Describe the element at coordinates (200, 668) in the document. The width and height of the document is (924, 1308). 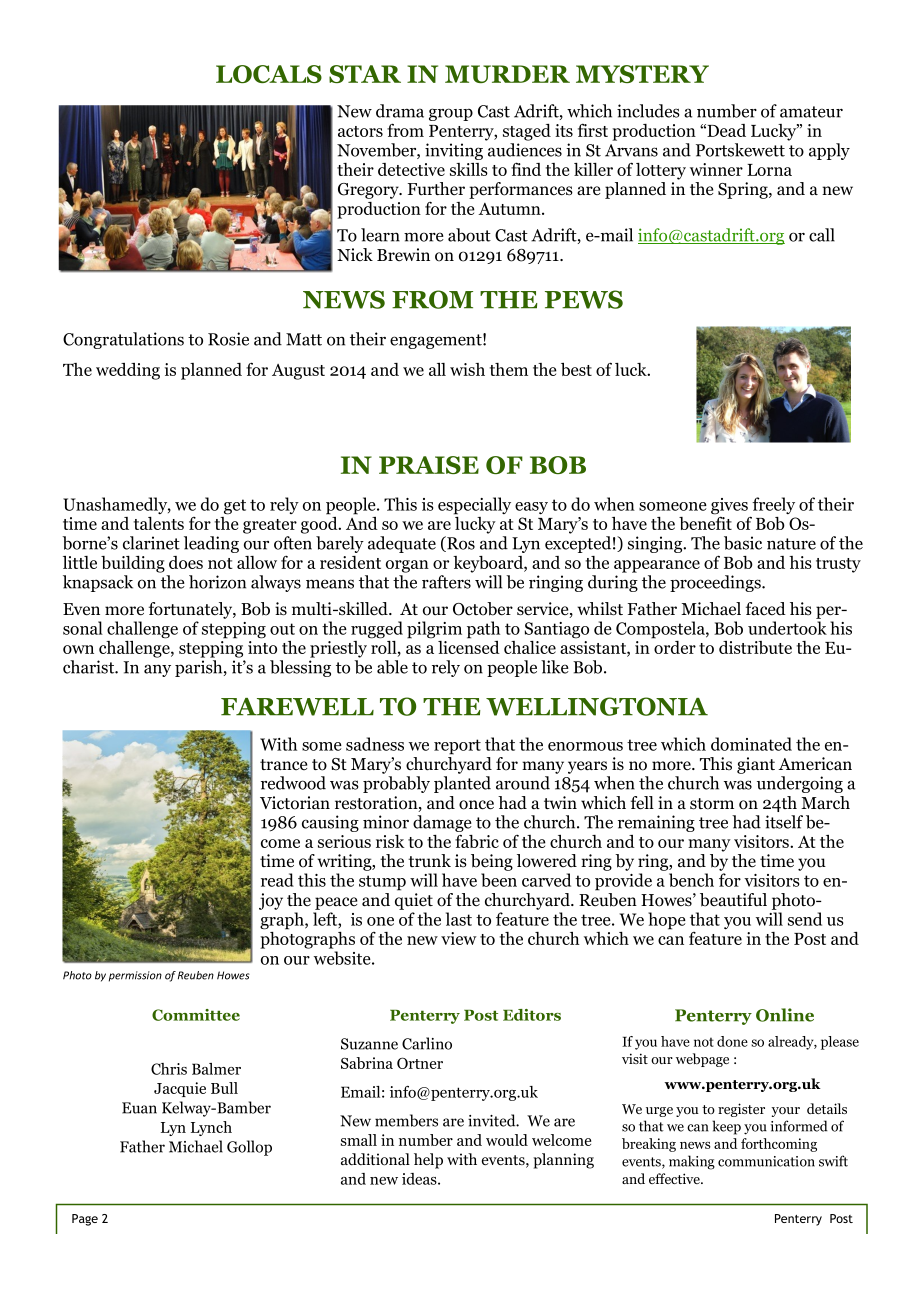
I see `parish` at that location.
